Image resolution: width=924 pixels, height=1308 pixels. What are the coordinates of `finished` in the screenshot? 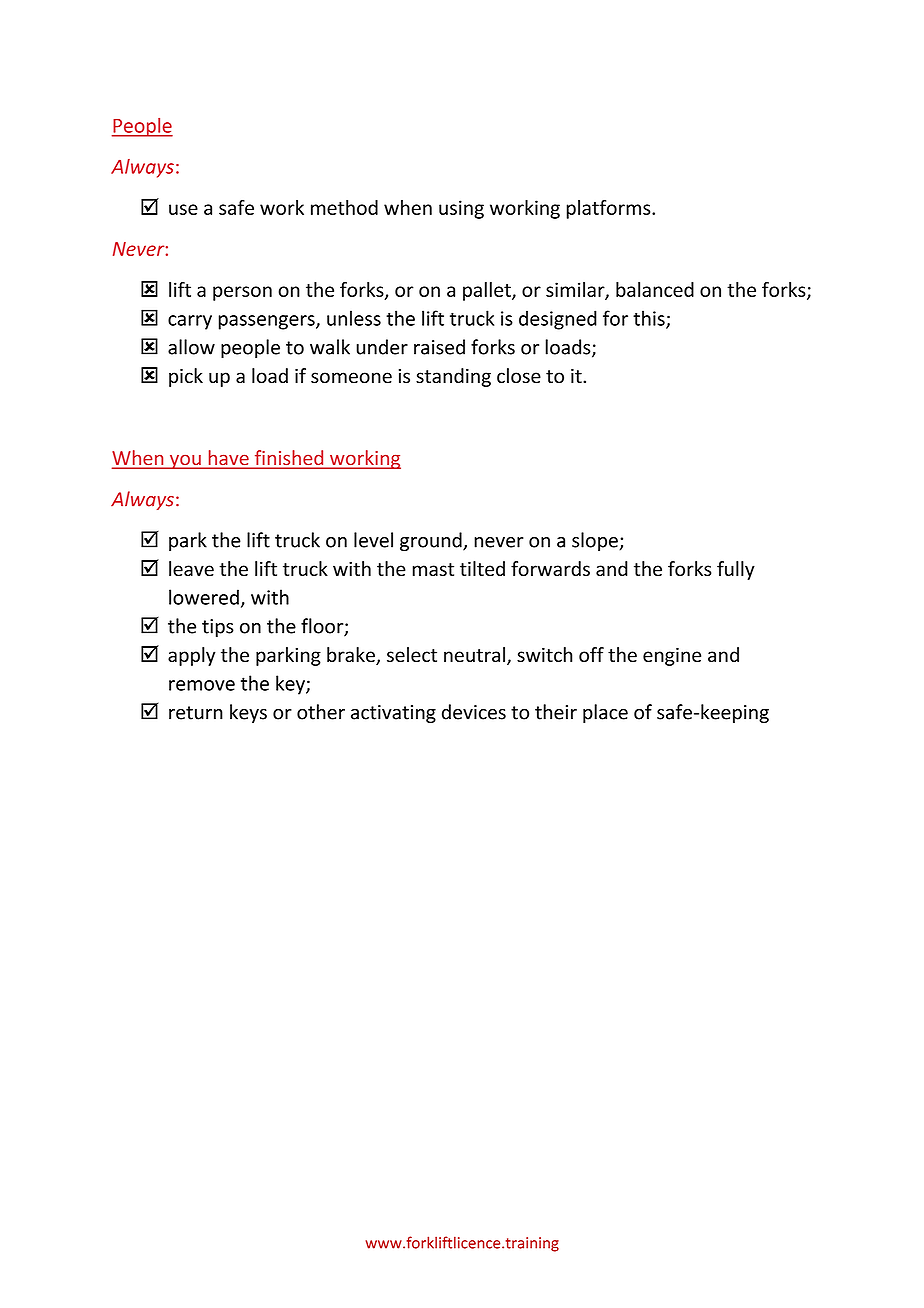 It's located at (289, 459).
